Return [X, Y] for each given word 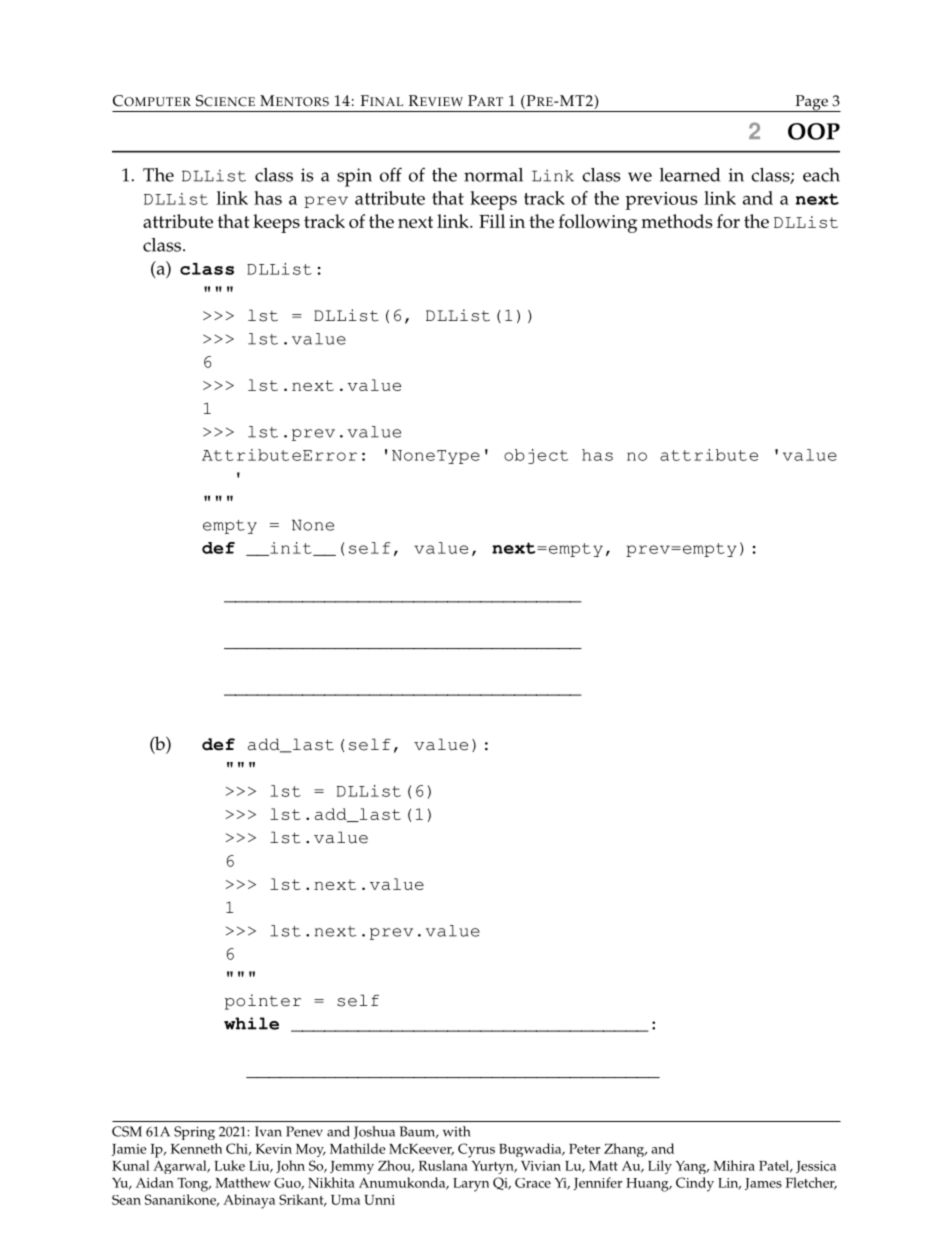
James [763, 1184]
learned [690, 175]
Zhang [625, 1150]
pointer [263, 1002]
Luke [229, 1165]
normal [493, 175]
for [728, 221]
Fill [492, 221]
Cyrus [476, 1150]
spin [354, 177]
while [251, 1023]
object [536, 456]
